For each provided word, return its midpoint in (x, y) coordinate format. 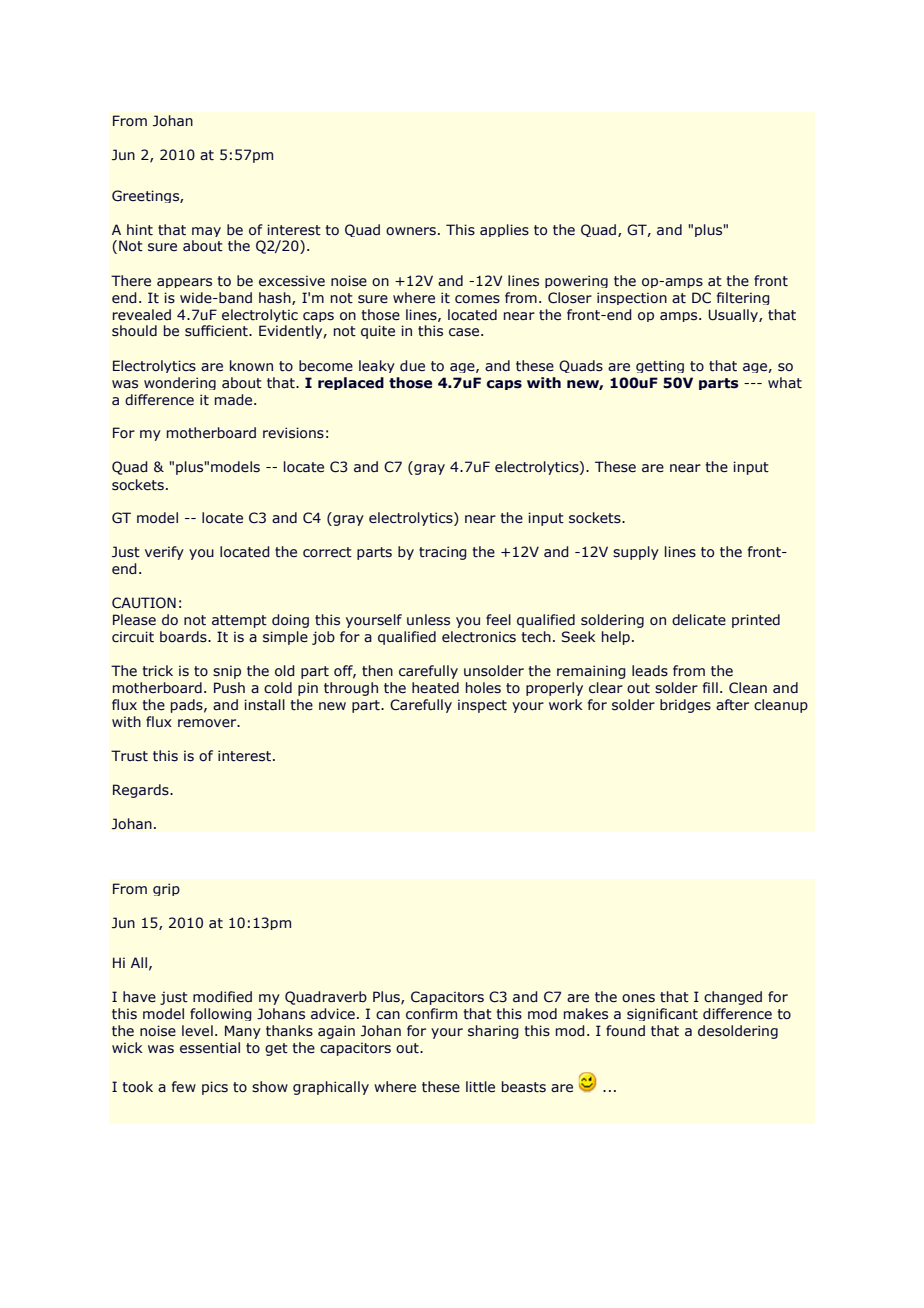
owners (411, 231)
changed (733, 998)
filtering (743, 298)
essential (210, 1048)
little (480, 1087)
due (412, 365)
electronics (479, 637)
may (206, 232)
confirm (431, 1013)
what (785, 382)
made (235, 399)
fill (710, 687)
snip (227, 672)
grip (166, 889)
